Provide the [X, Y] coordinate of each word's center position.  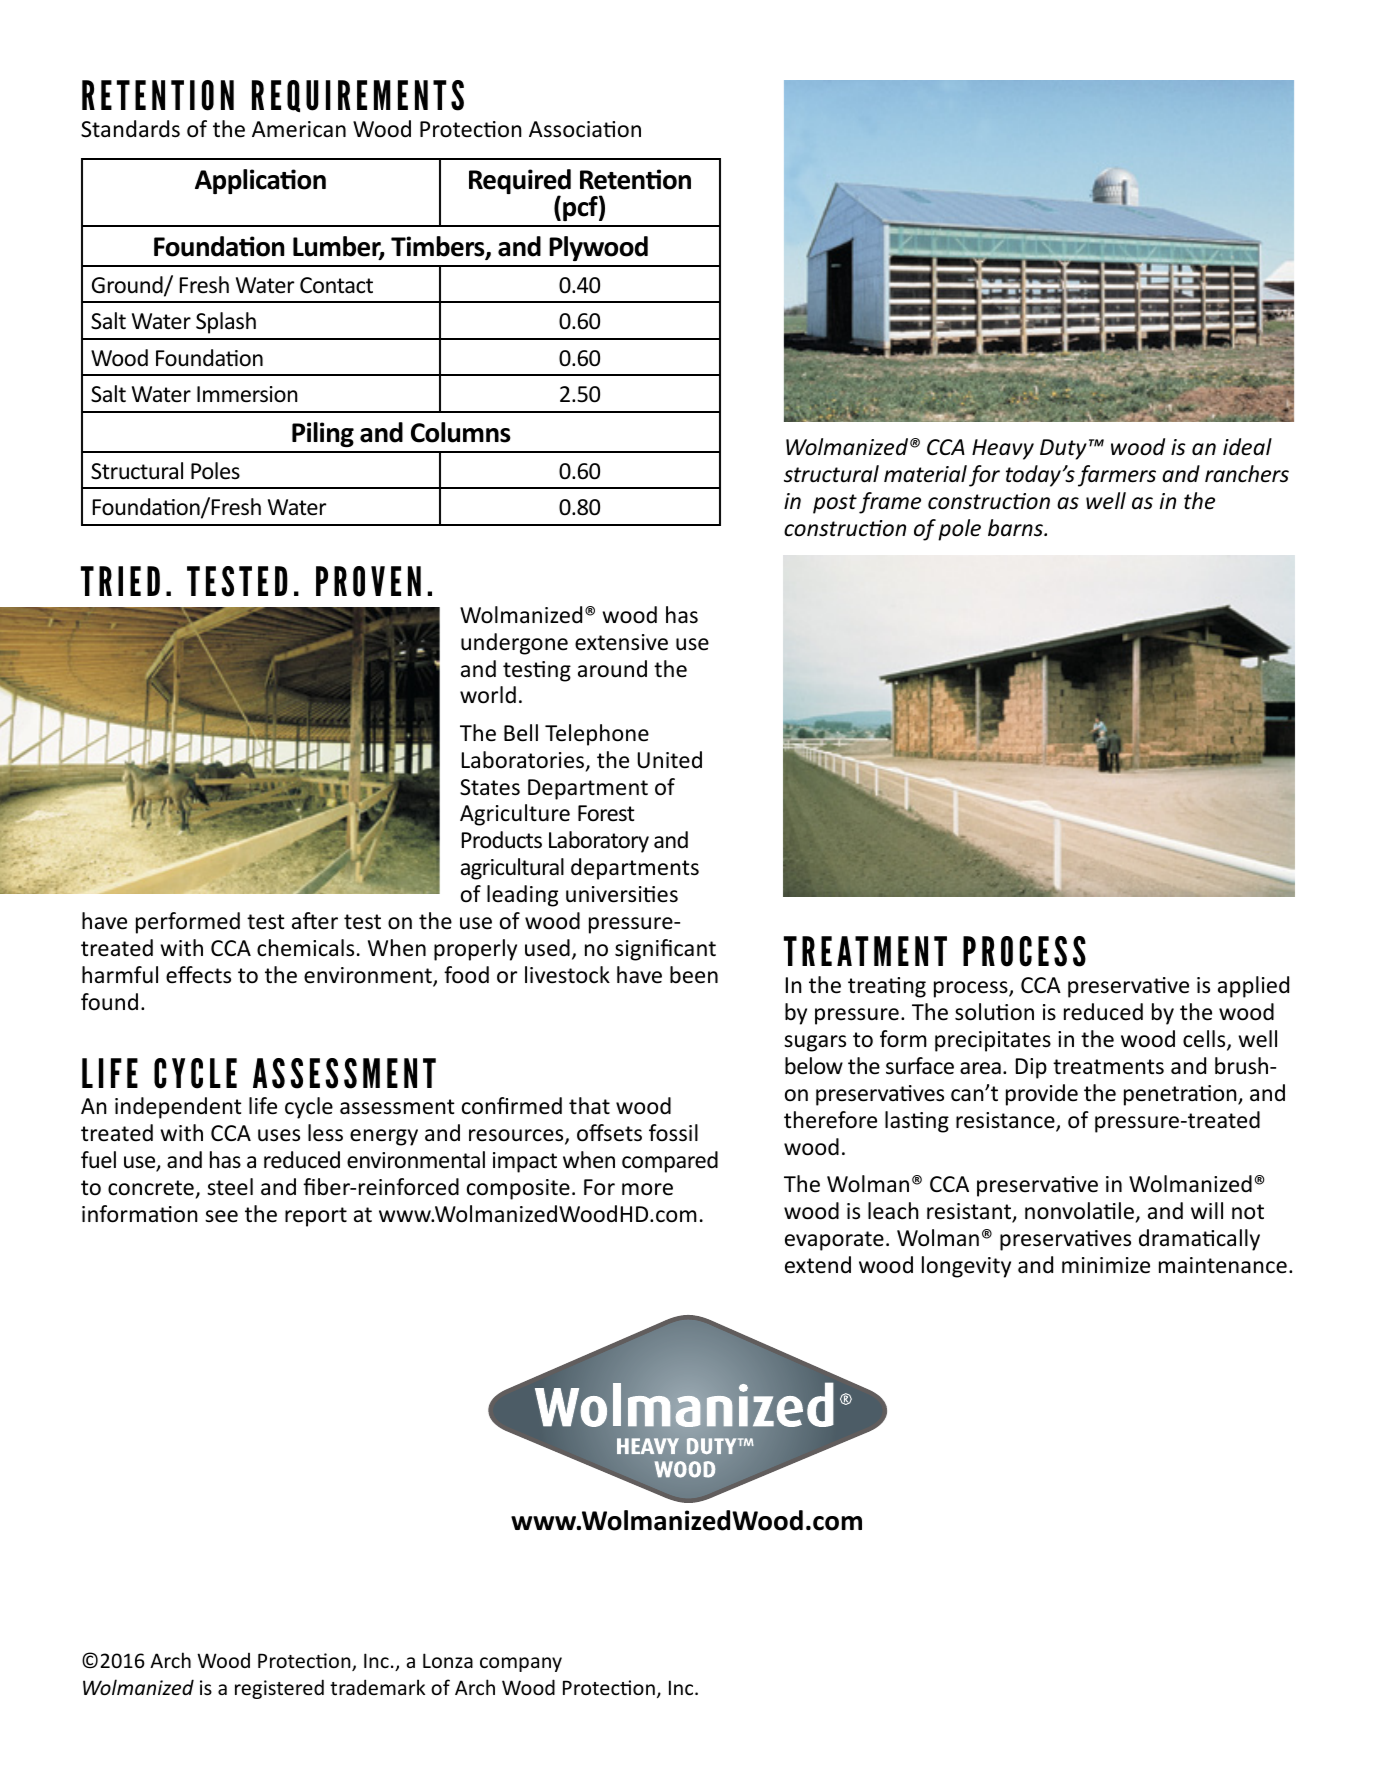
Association [585, 129]
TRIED [120, 581]
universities [622, 894]
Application [260, 181]
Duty [1063, 449]
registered [279, 1689]
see [221, 1216]
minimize [1106, 1265]
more [647, 1189]
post [835, 504]
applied [1253, 987]
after [315, 921]
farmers [1117, 476]
